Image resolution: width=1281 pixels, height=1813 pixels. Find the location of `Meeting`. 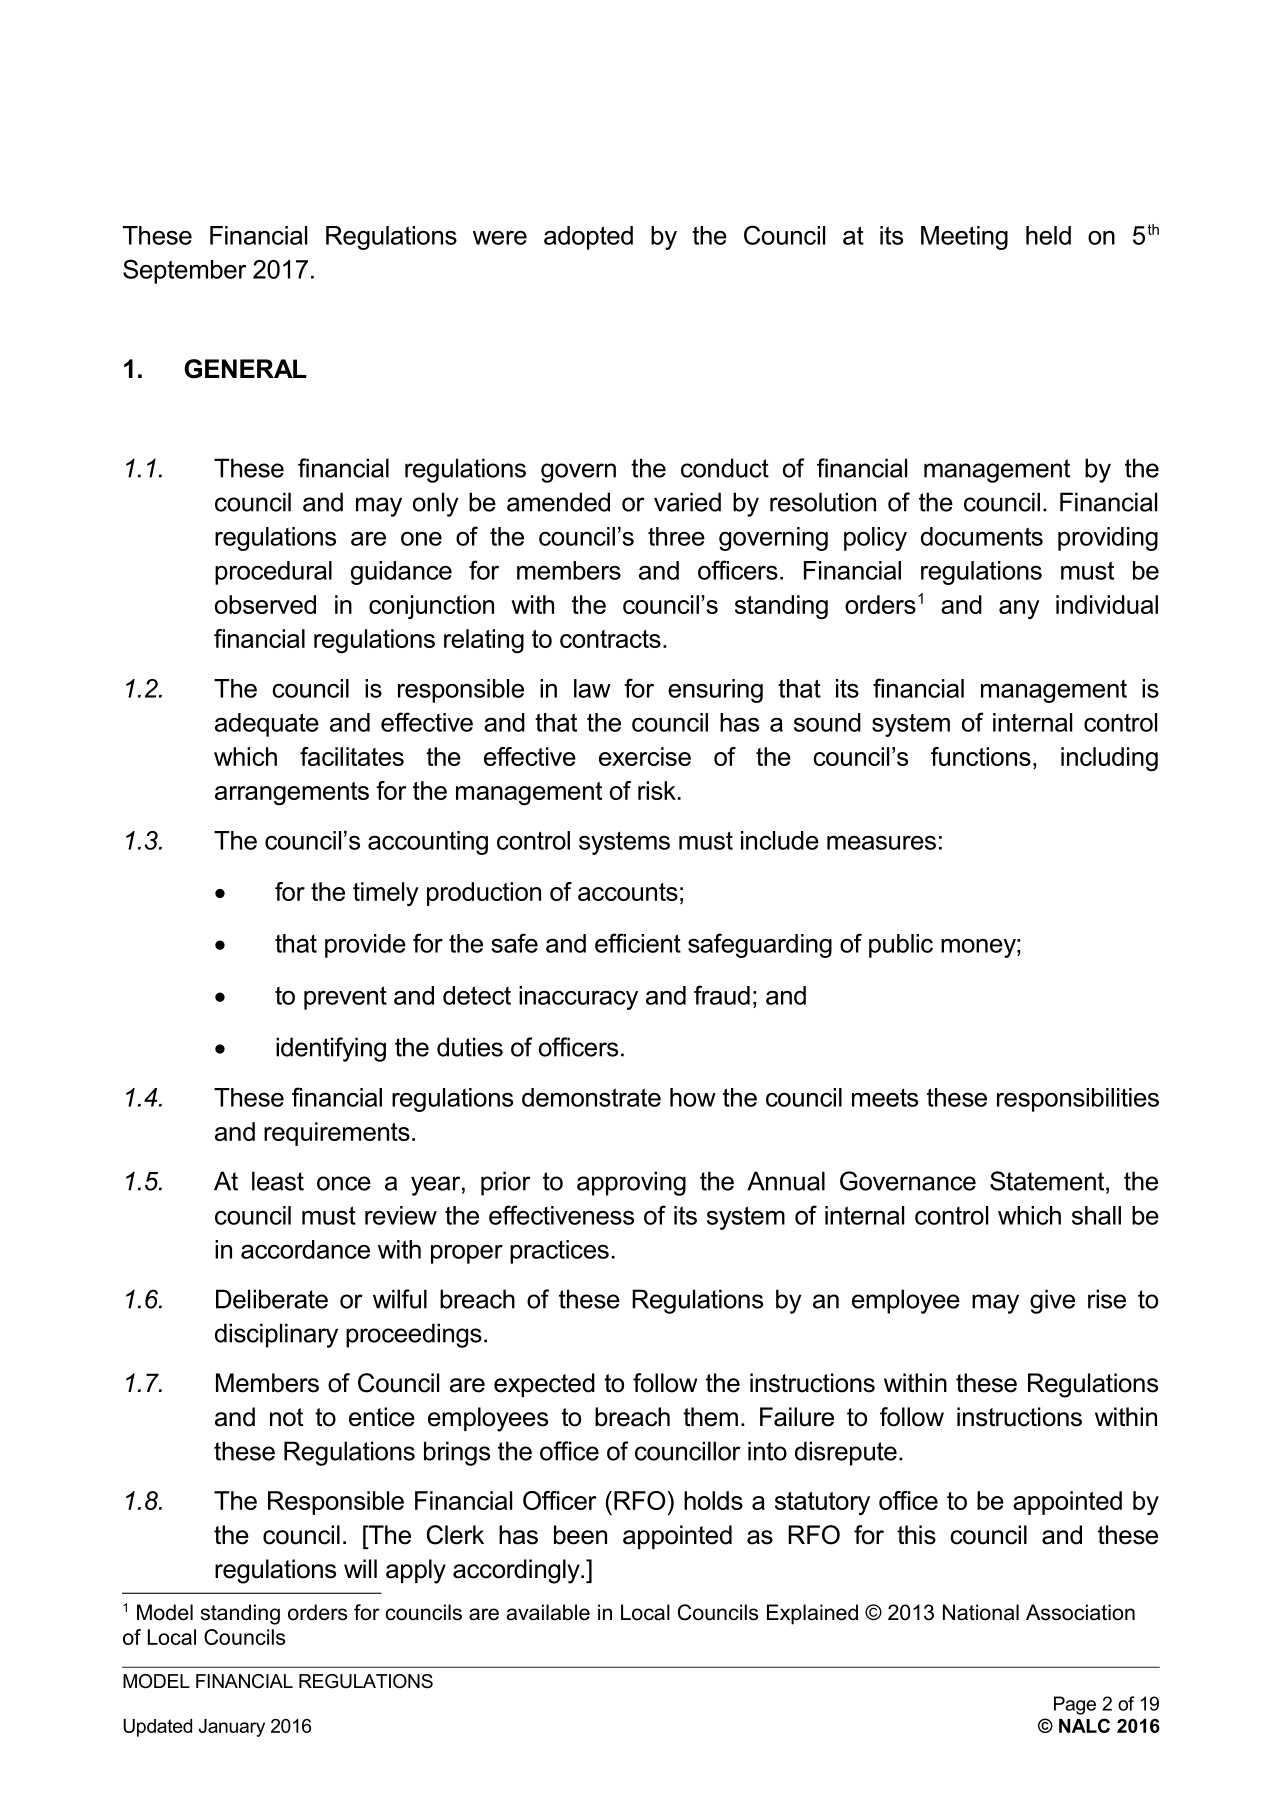

Meeting is located at coordinates (964, 238).
